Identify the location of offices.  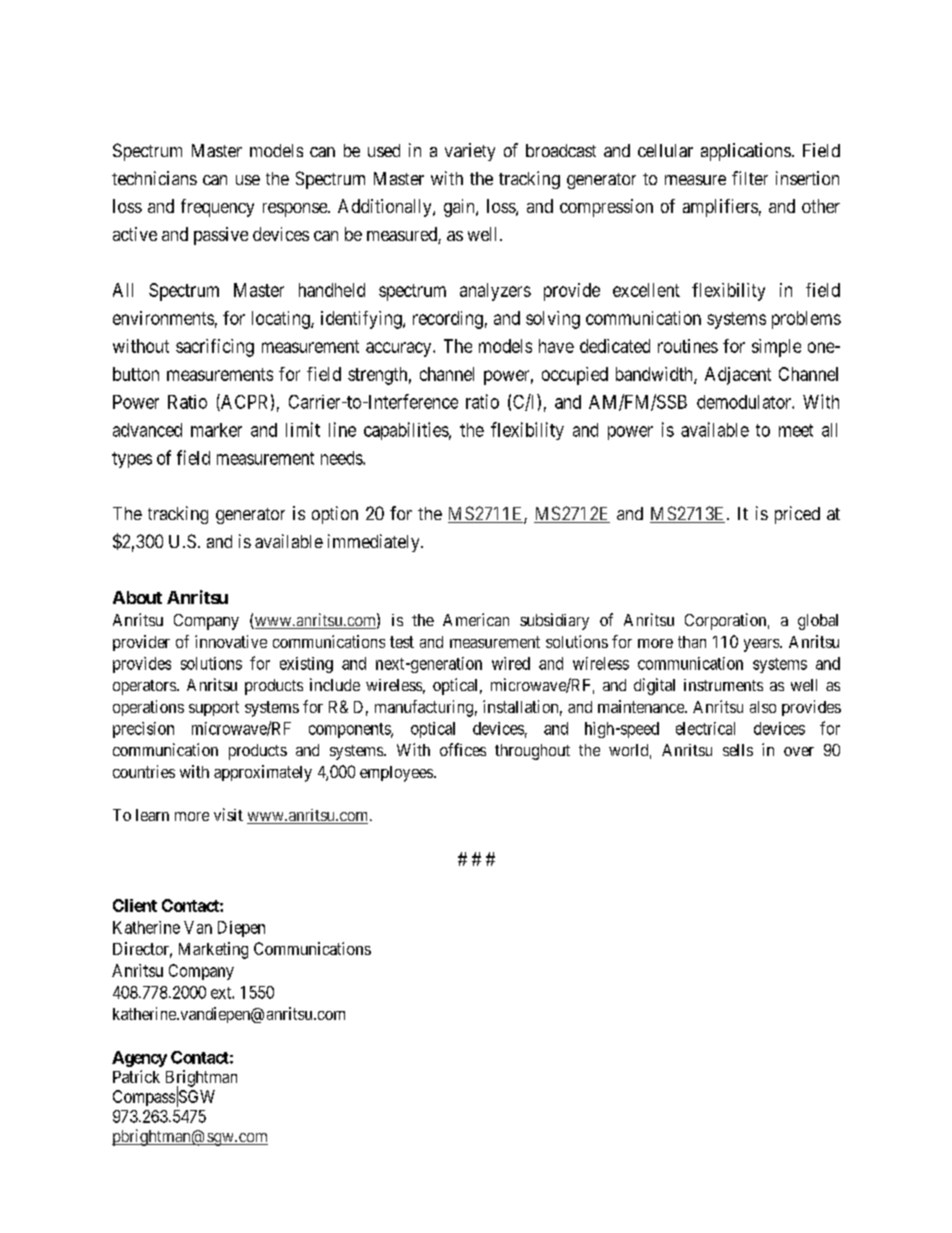
(463, 749).
